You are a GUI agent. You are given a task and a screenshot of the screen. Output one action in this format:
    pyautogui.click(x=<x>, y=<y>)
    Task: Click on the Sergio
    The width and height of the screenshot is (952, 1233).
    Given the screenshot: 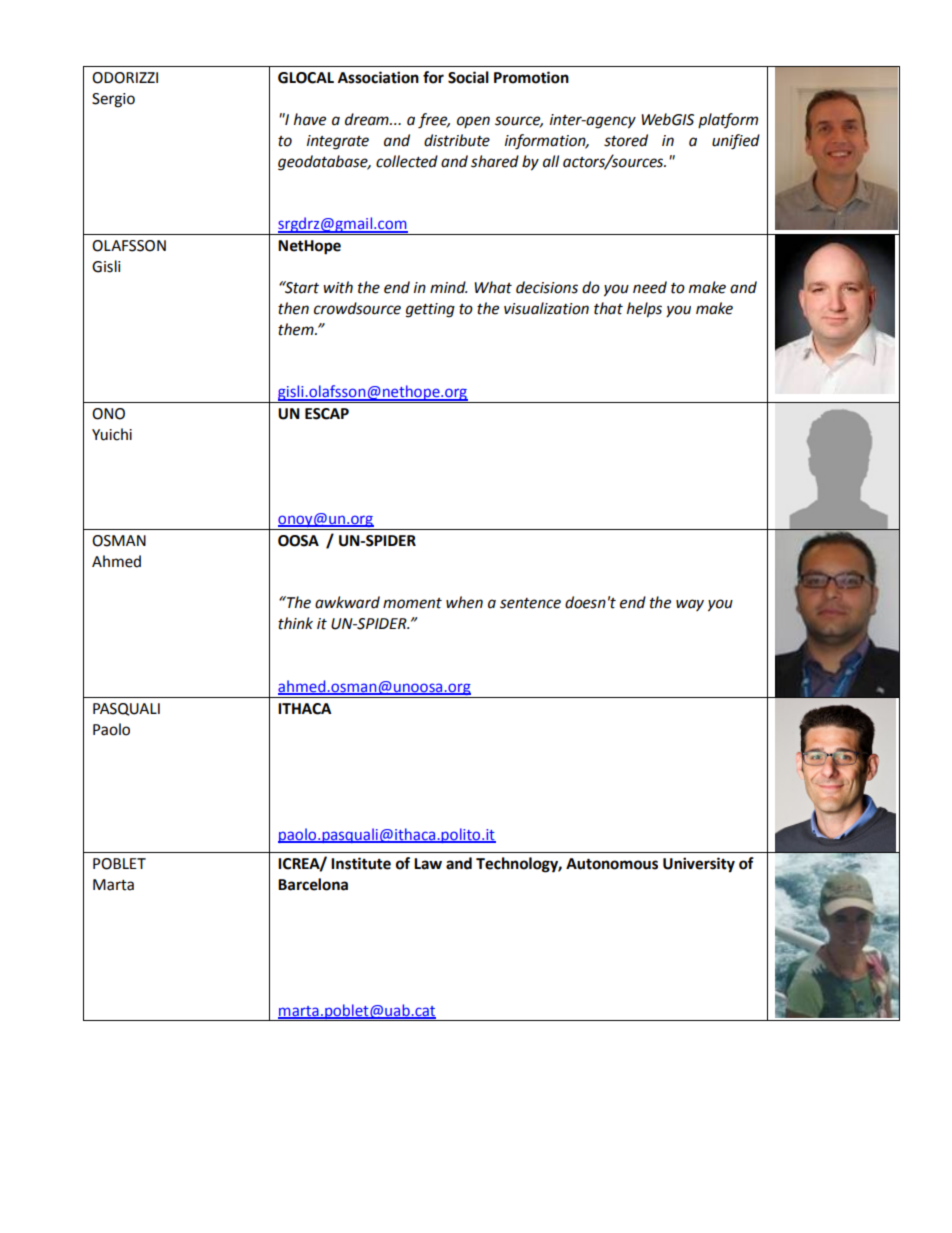 What is the action you would take?
    pyautogui.click(x=113, y=100)
